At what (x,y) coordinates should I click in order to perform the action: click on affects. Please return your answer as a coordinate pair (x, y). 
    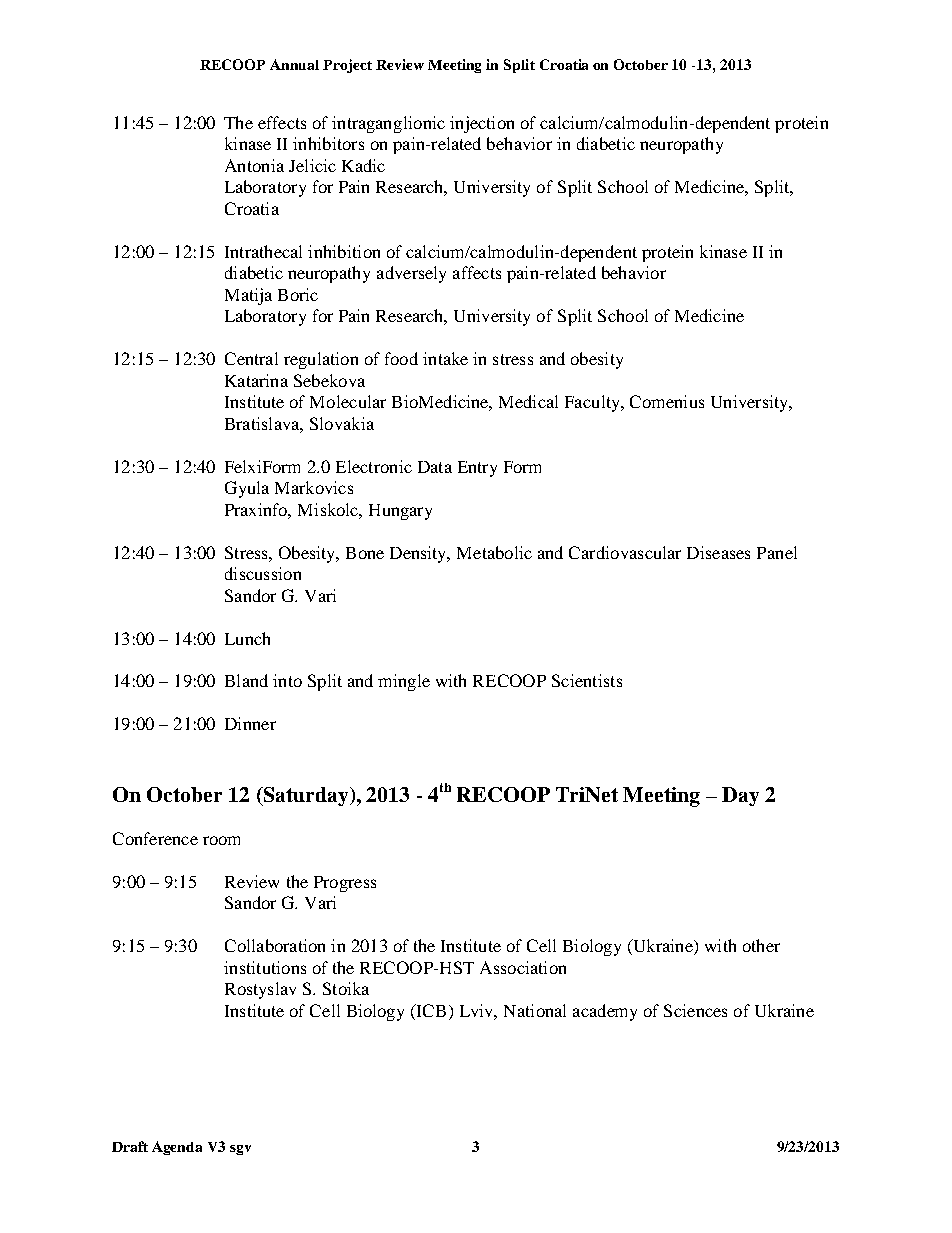
    Looking at the image, I should click on (477, 272).
